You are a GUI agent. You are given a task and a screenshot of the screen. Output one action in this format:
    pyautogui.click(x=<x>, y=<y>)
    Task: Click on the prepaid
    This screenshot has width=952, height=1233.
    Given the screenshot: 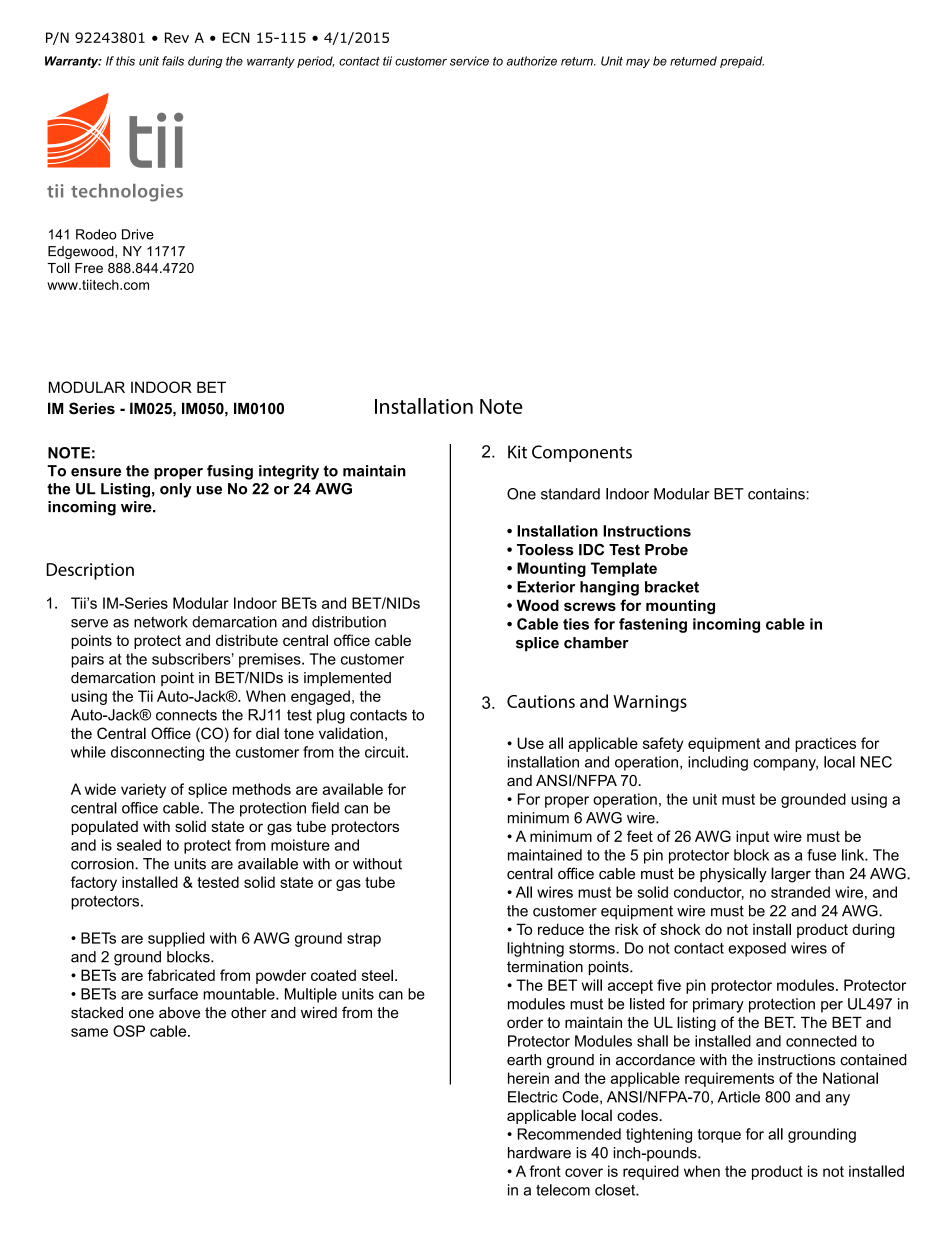 What is the action you would take?
    pyautogui.click(x=742, y=62)
